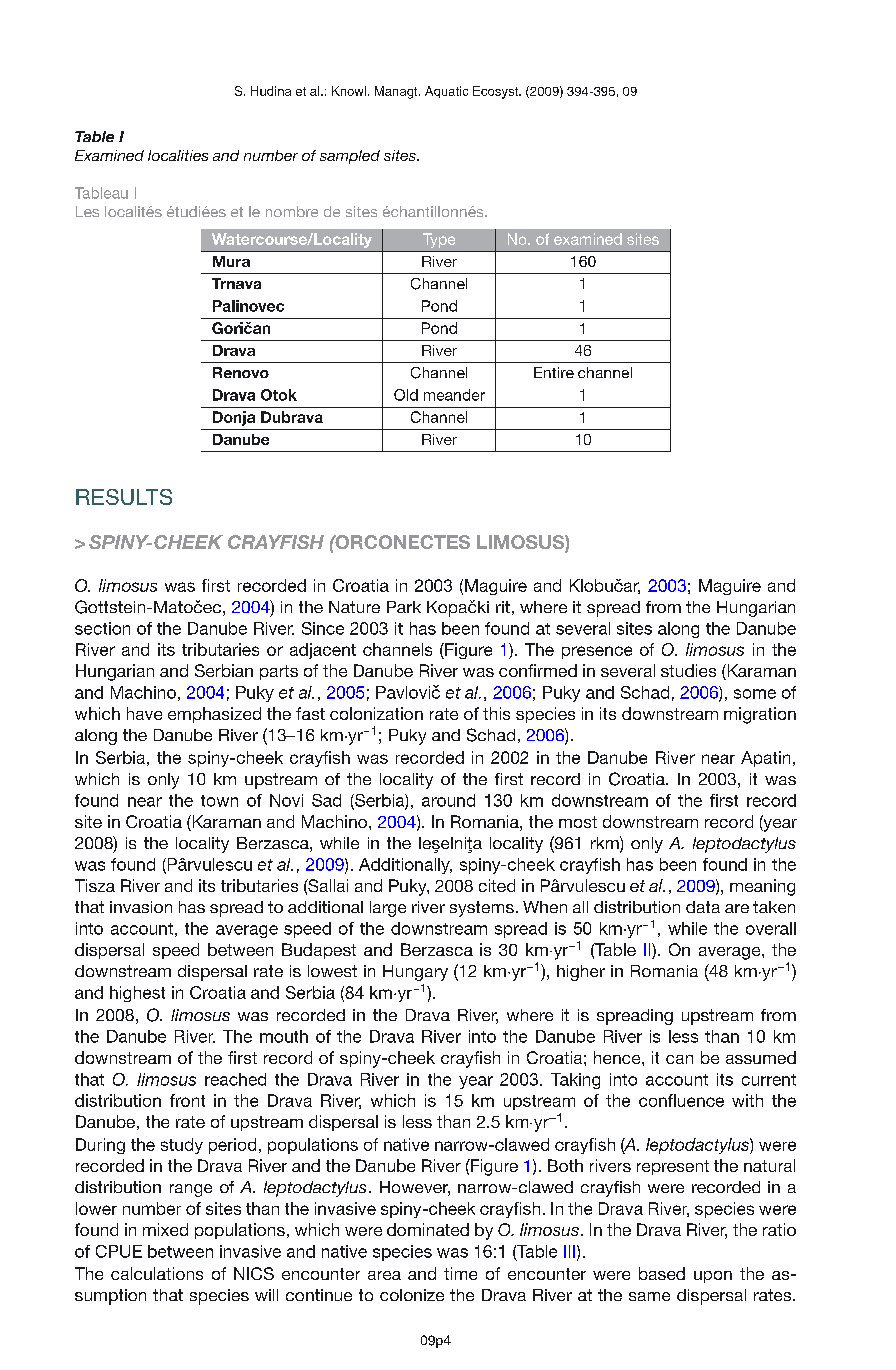 This screenshot has width=896, height=1370. Describe the element at coordinates (439, 240) in the screenshot. I see `Type` at that location.
